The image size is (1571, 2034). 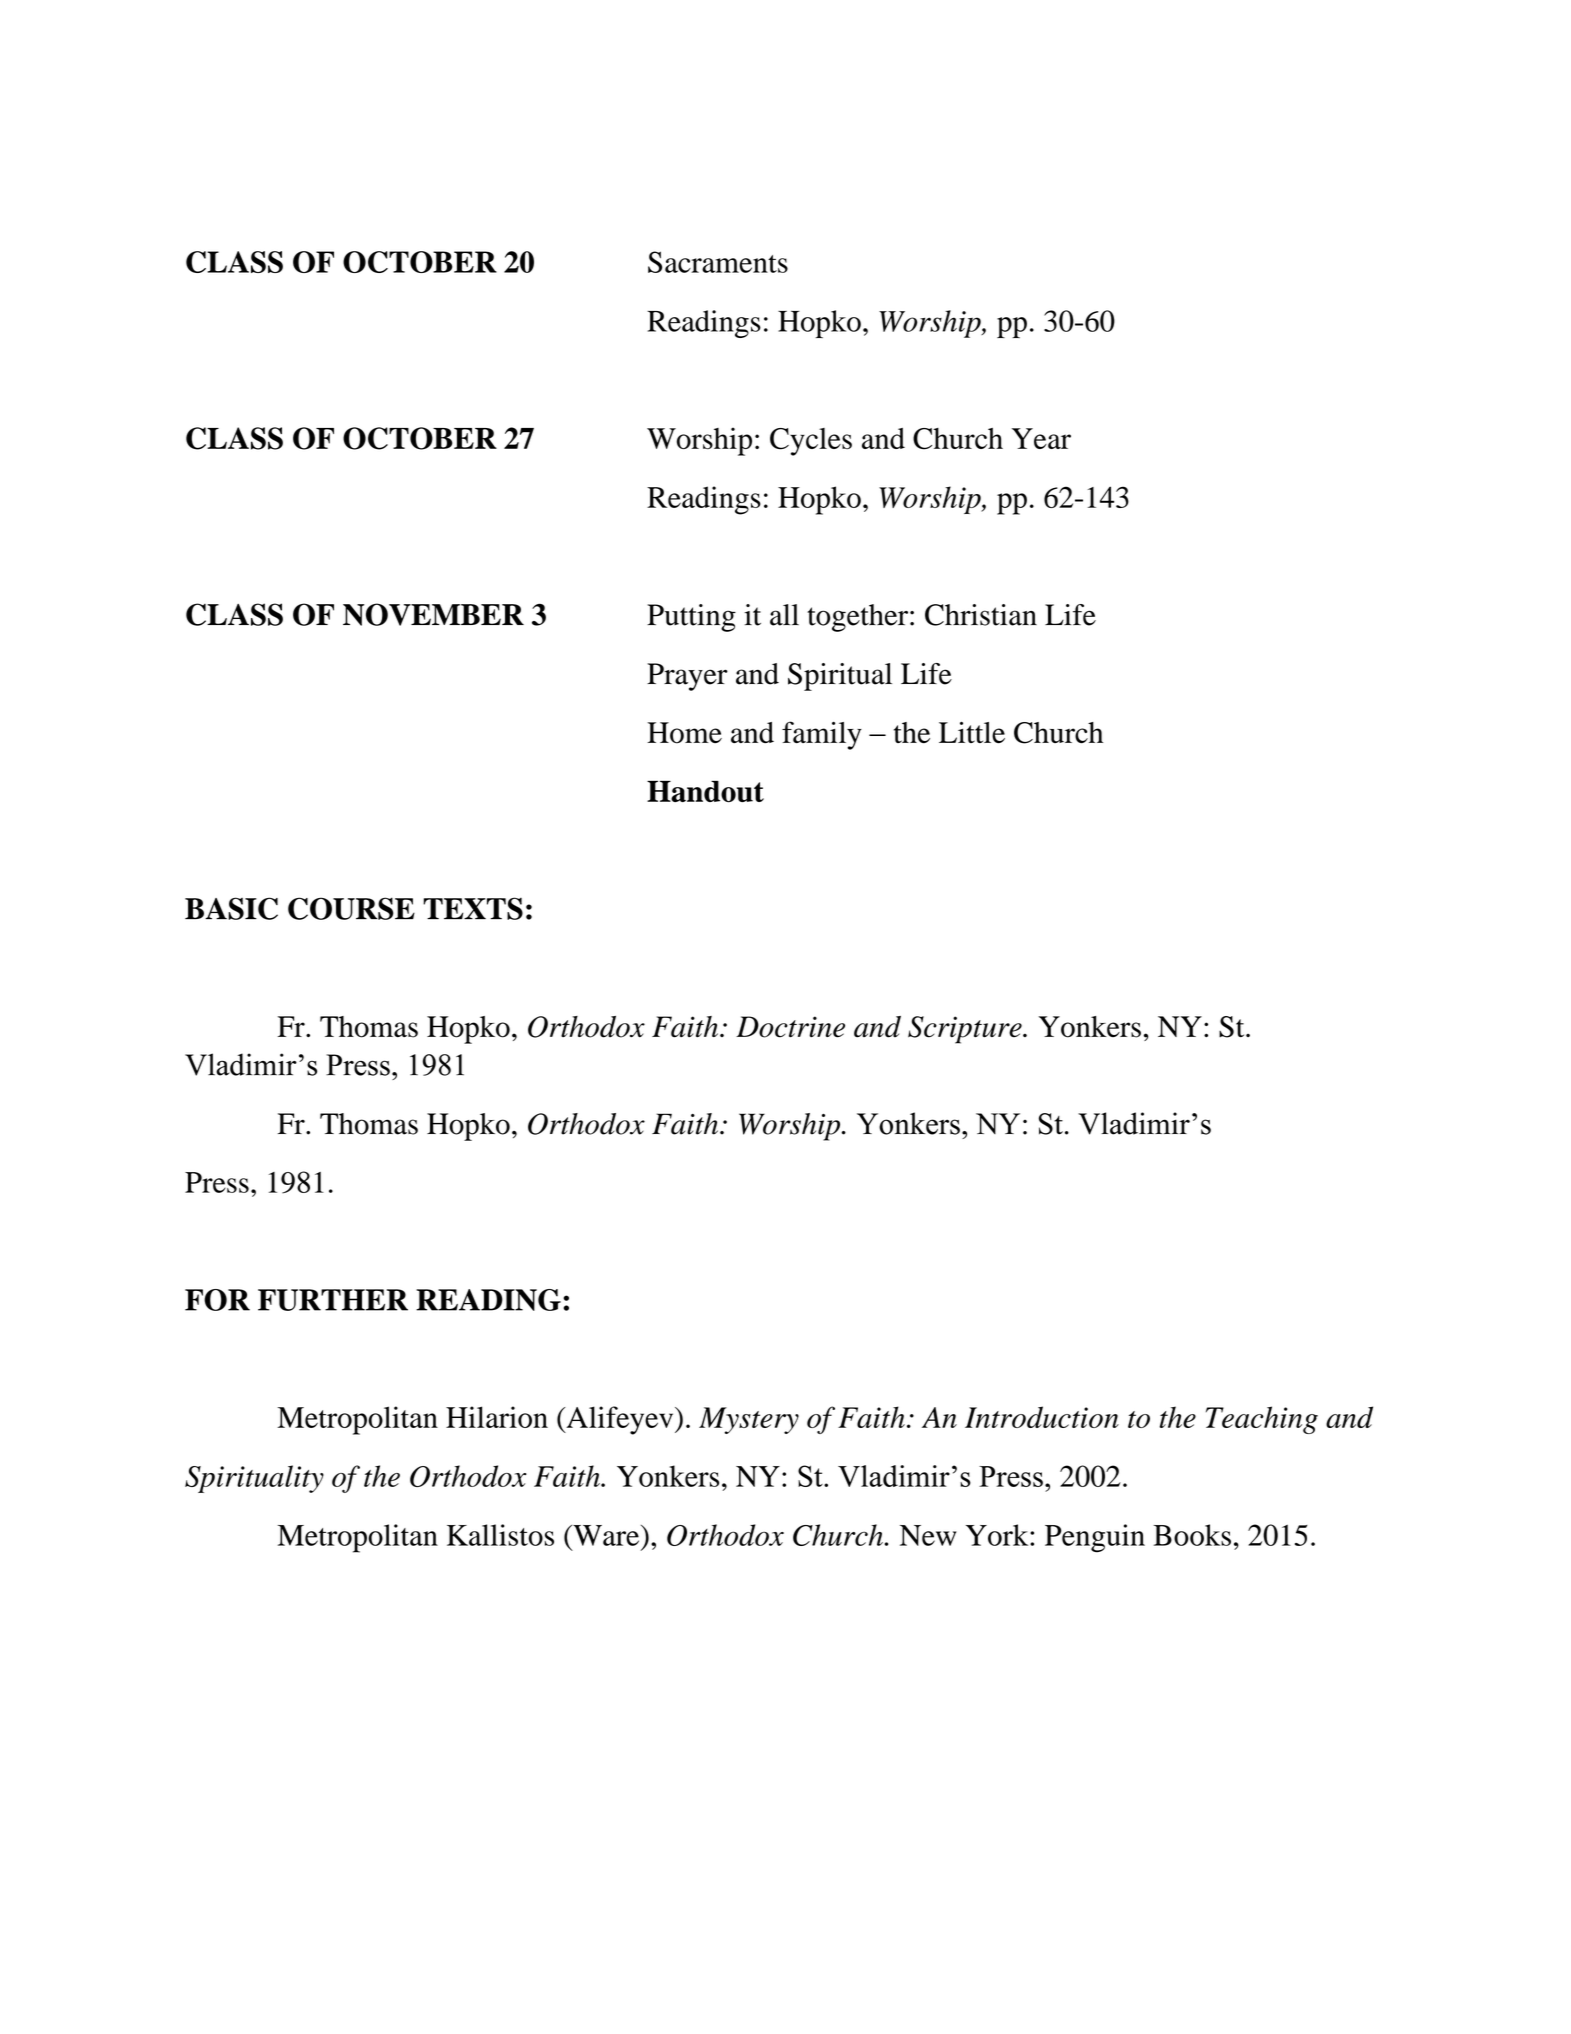 I want to click on Year, so click(x=1041, y=438).
